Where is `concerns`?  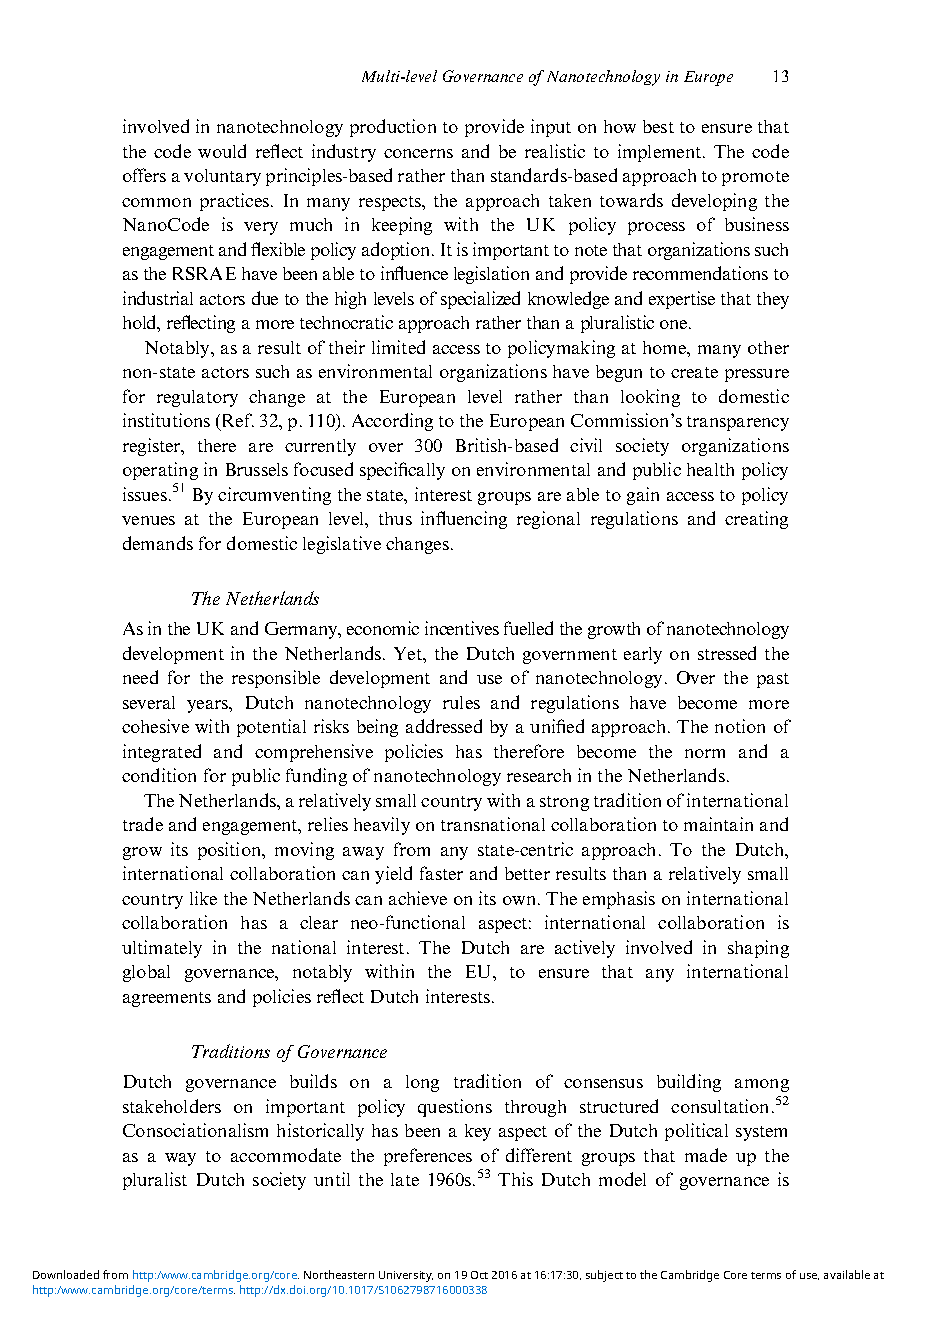 concerns is located at coordinates (418, 153).
